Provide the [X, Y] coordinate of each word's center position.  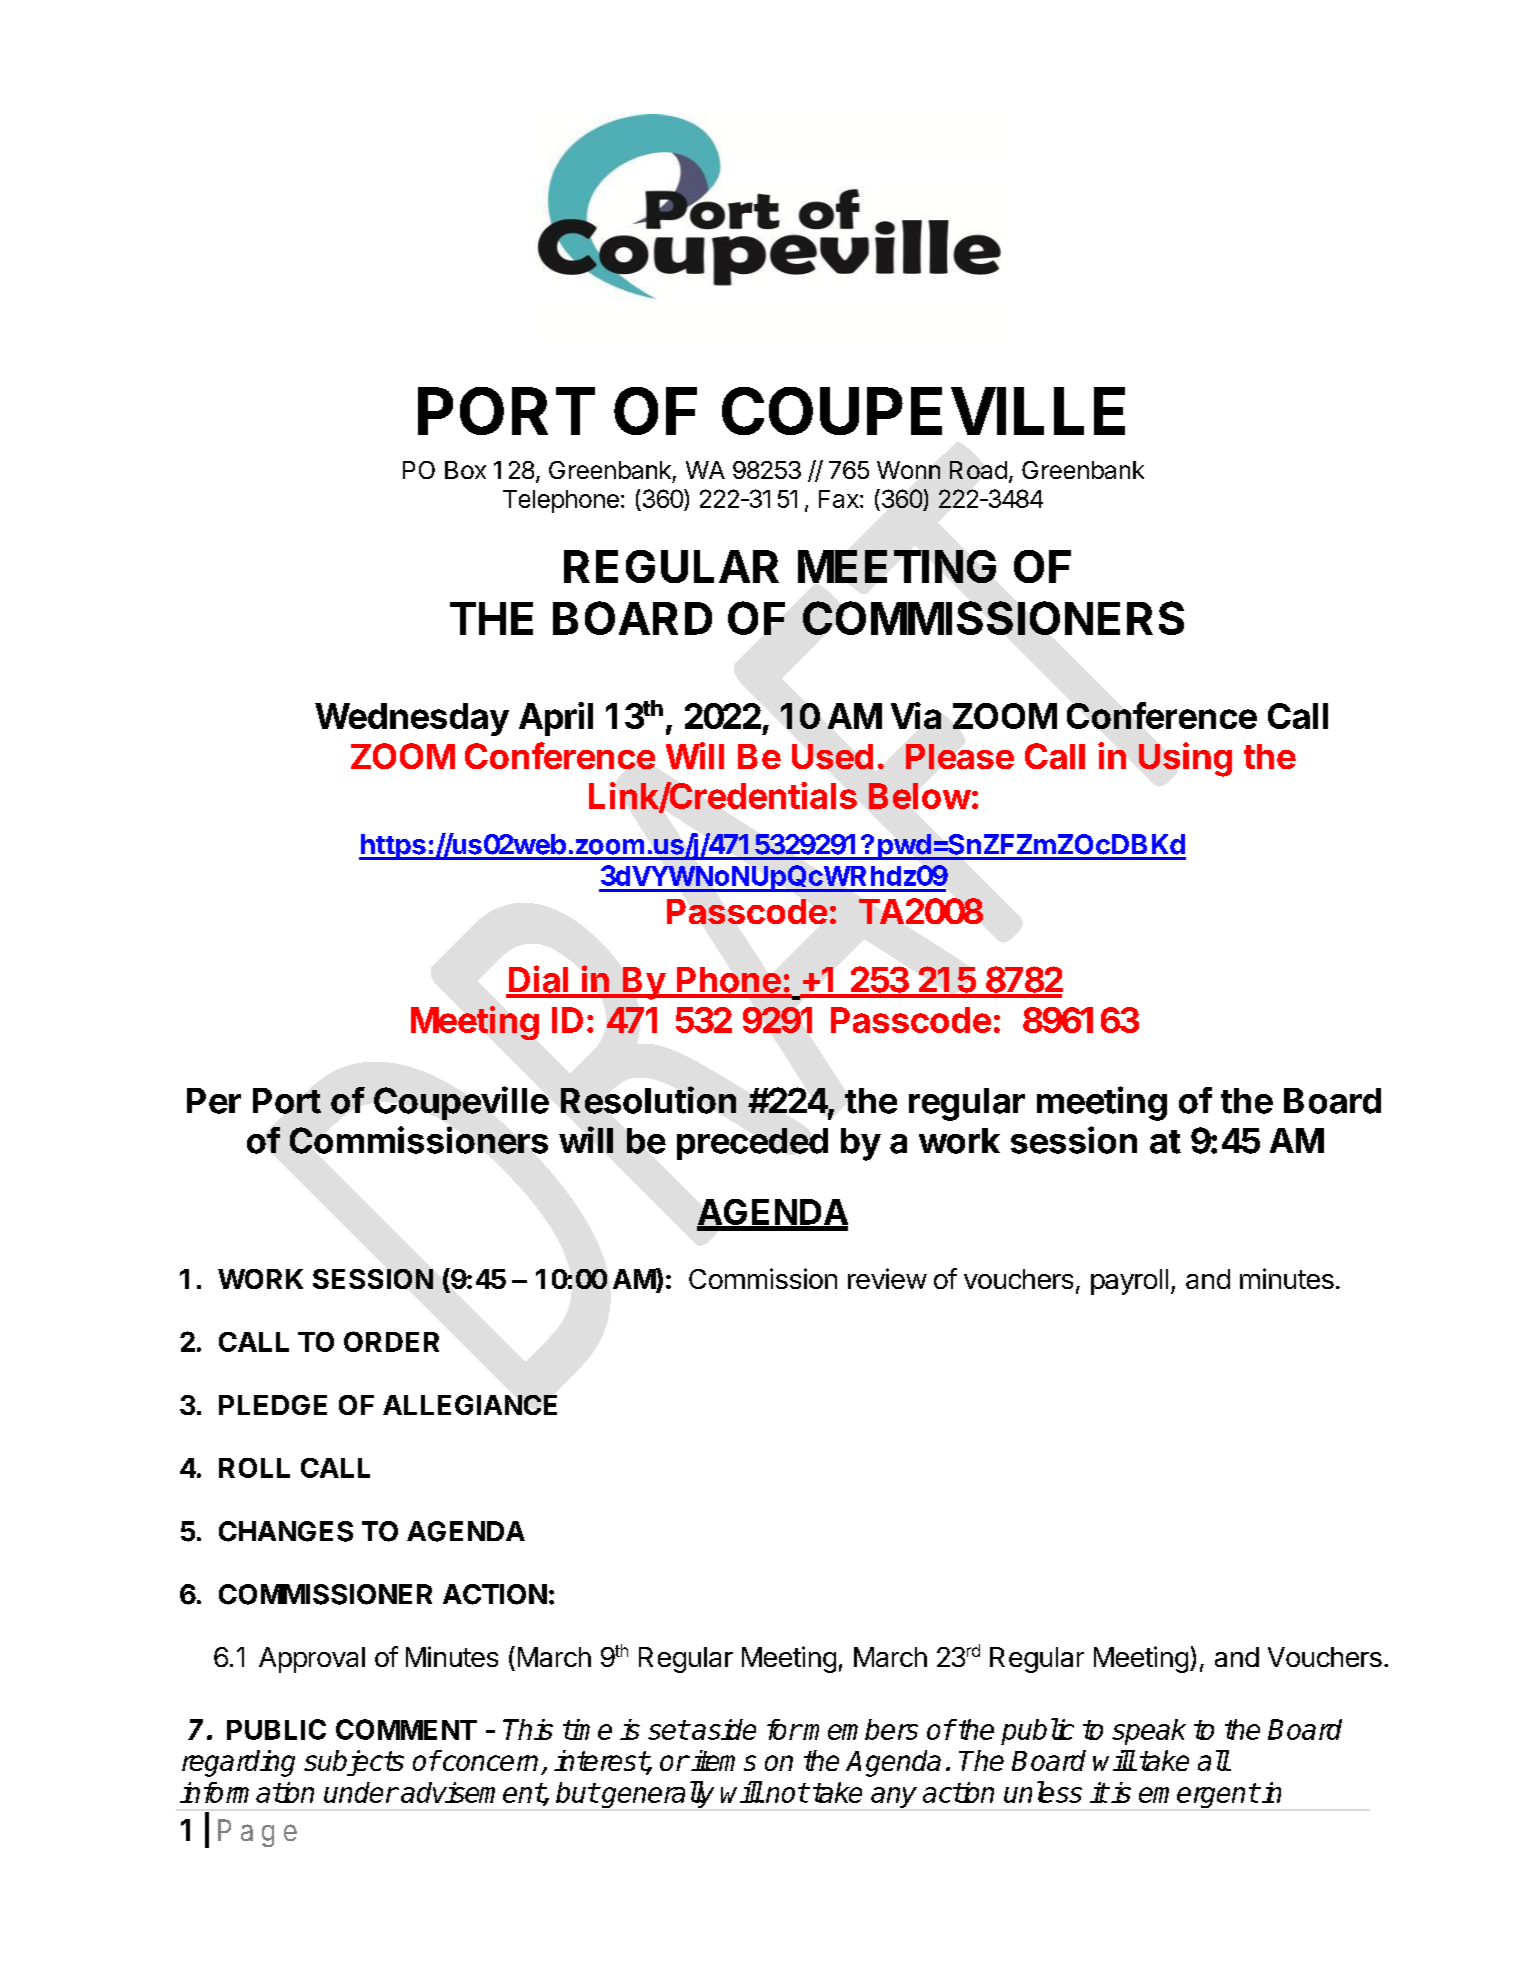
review [887, 1278]
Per [214, 1101]
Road [978, 470]
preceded [752, 1144]
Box [465, 470]
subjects [354, 1763]
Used [832, 756]
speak [1149, 1732]
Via [916, 715]
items [723, 1760]
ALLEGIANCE [470, 1405]
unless [1043, 1792]
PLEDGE [273, 1405]
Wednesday [412, 719]
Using [1185, 759]
